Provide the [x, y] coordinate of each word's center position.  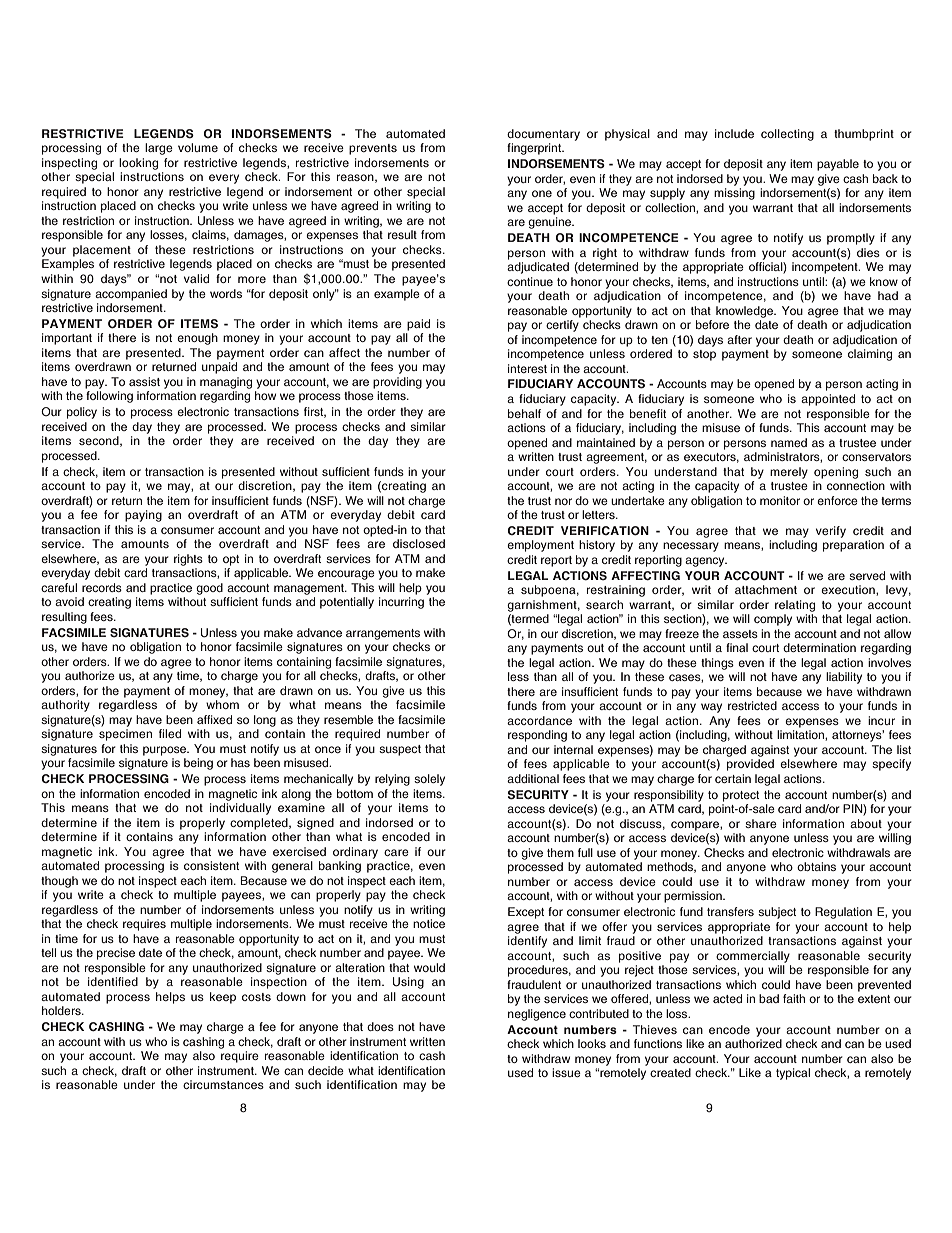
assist [144, 381]
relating [795, 606]
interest [527, 368]
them [560, 852]
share [761, 823]
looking [138, 164]
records [102, 587]
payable [838, 165]
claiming [870, 355]
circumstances [223, 1084]
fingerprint [535, 149]
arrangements [383, 634]
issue [566, 1072]
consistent [211, 865]
